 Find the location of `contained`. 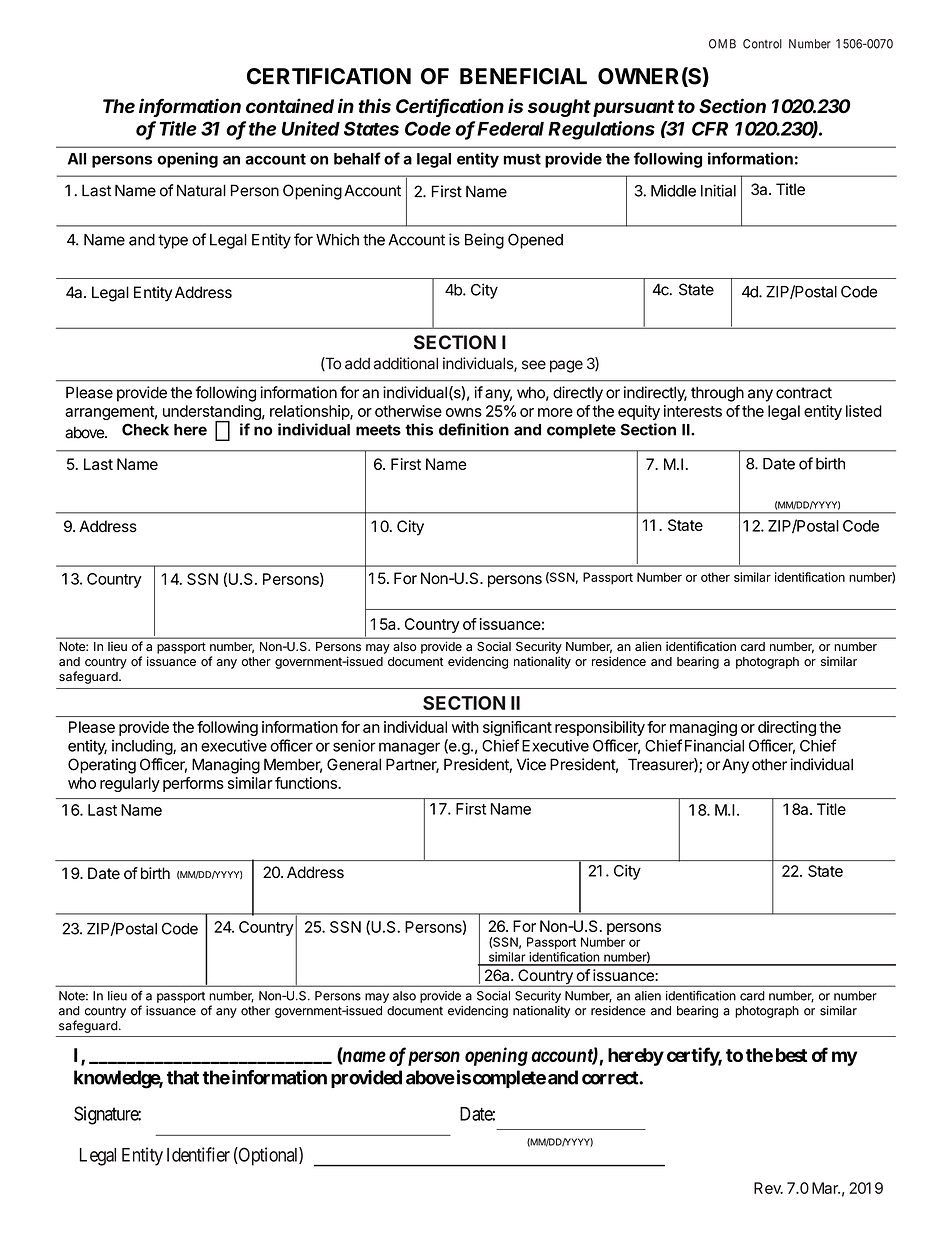

contained is located at coordinates (290, 106).
